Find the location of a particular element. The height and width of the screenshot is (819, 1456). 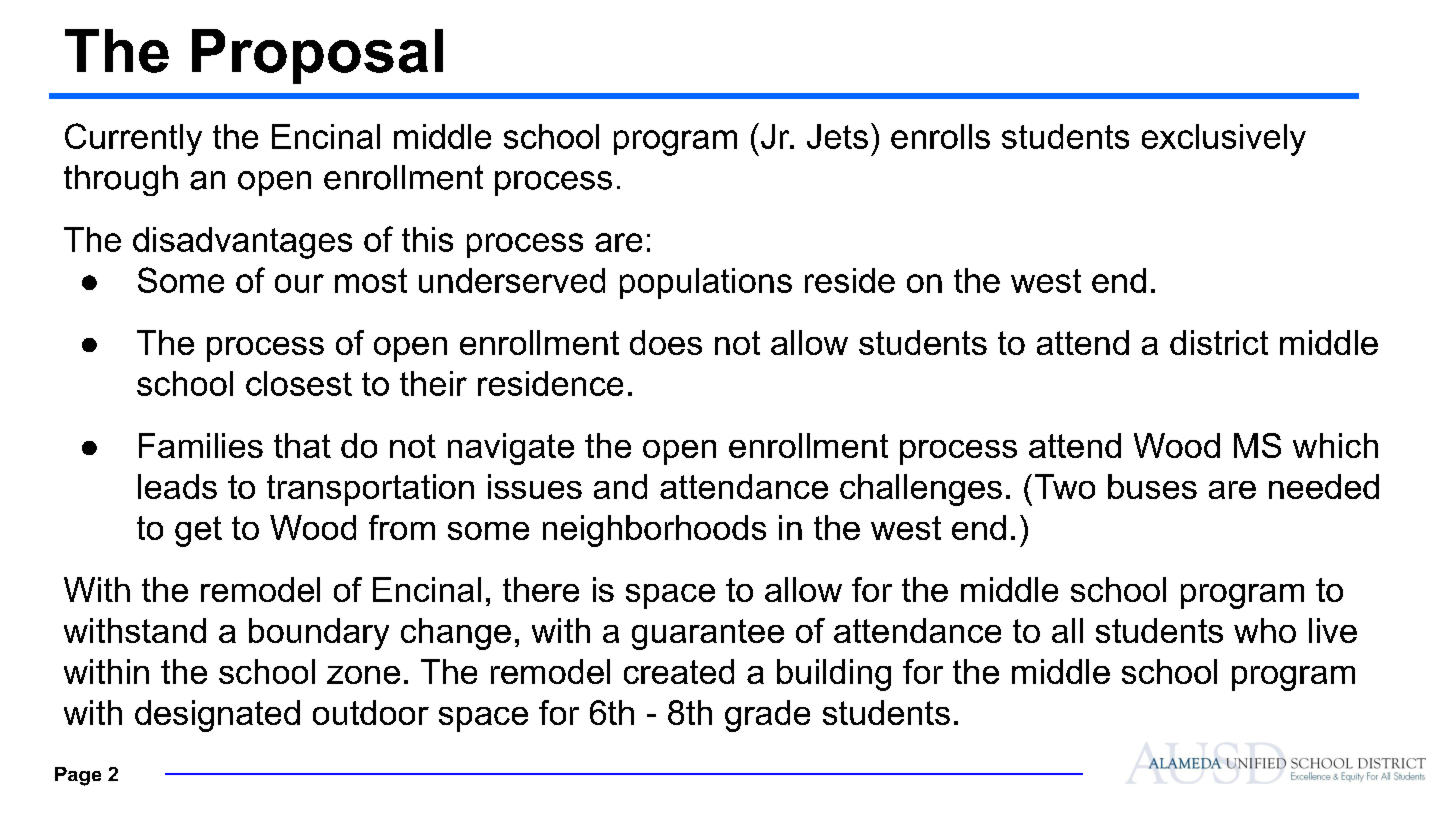

grade is located at coordinates (767, 716).
